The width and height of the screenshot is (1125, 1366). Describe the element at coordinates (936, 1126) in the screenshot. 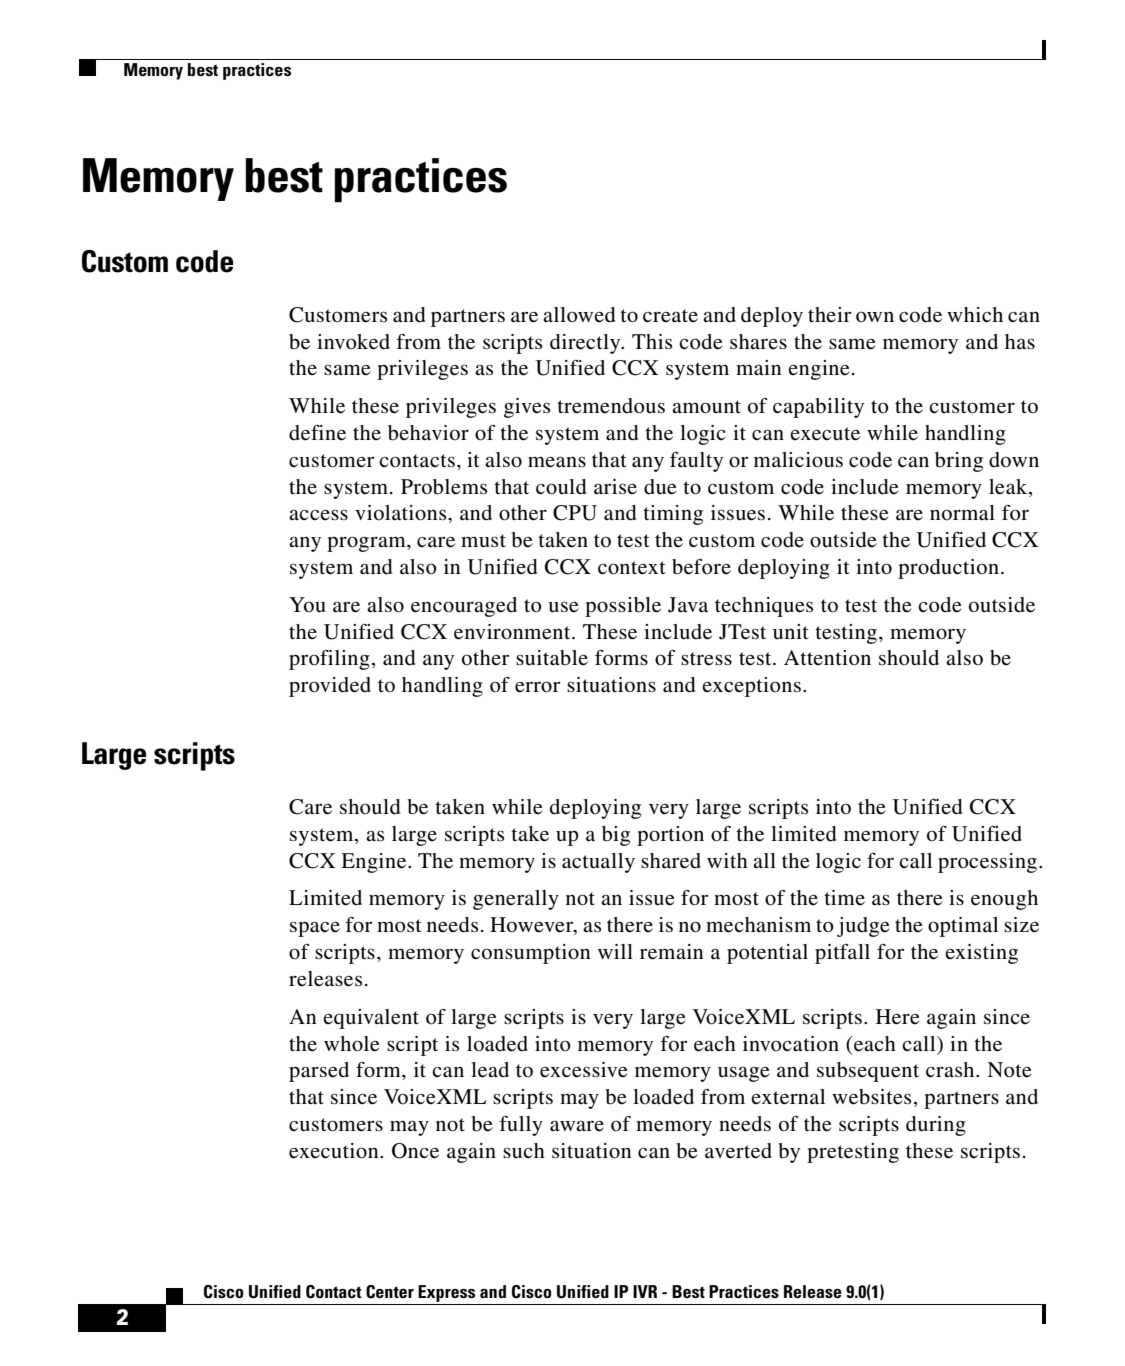

I see `during` at that location.
